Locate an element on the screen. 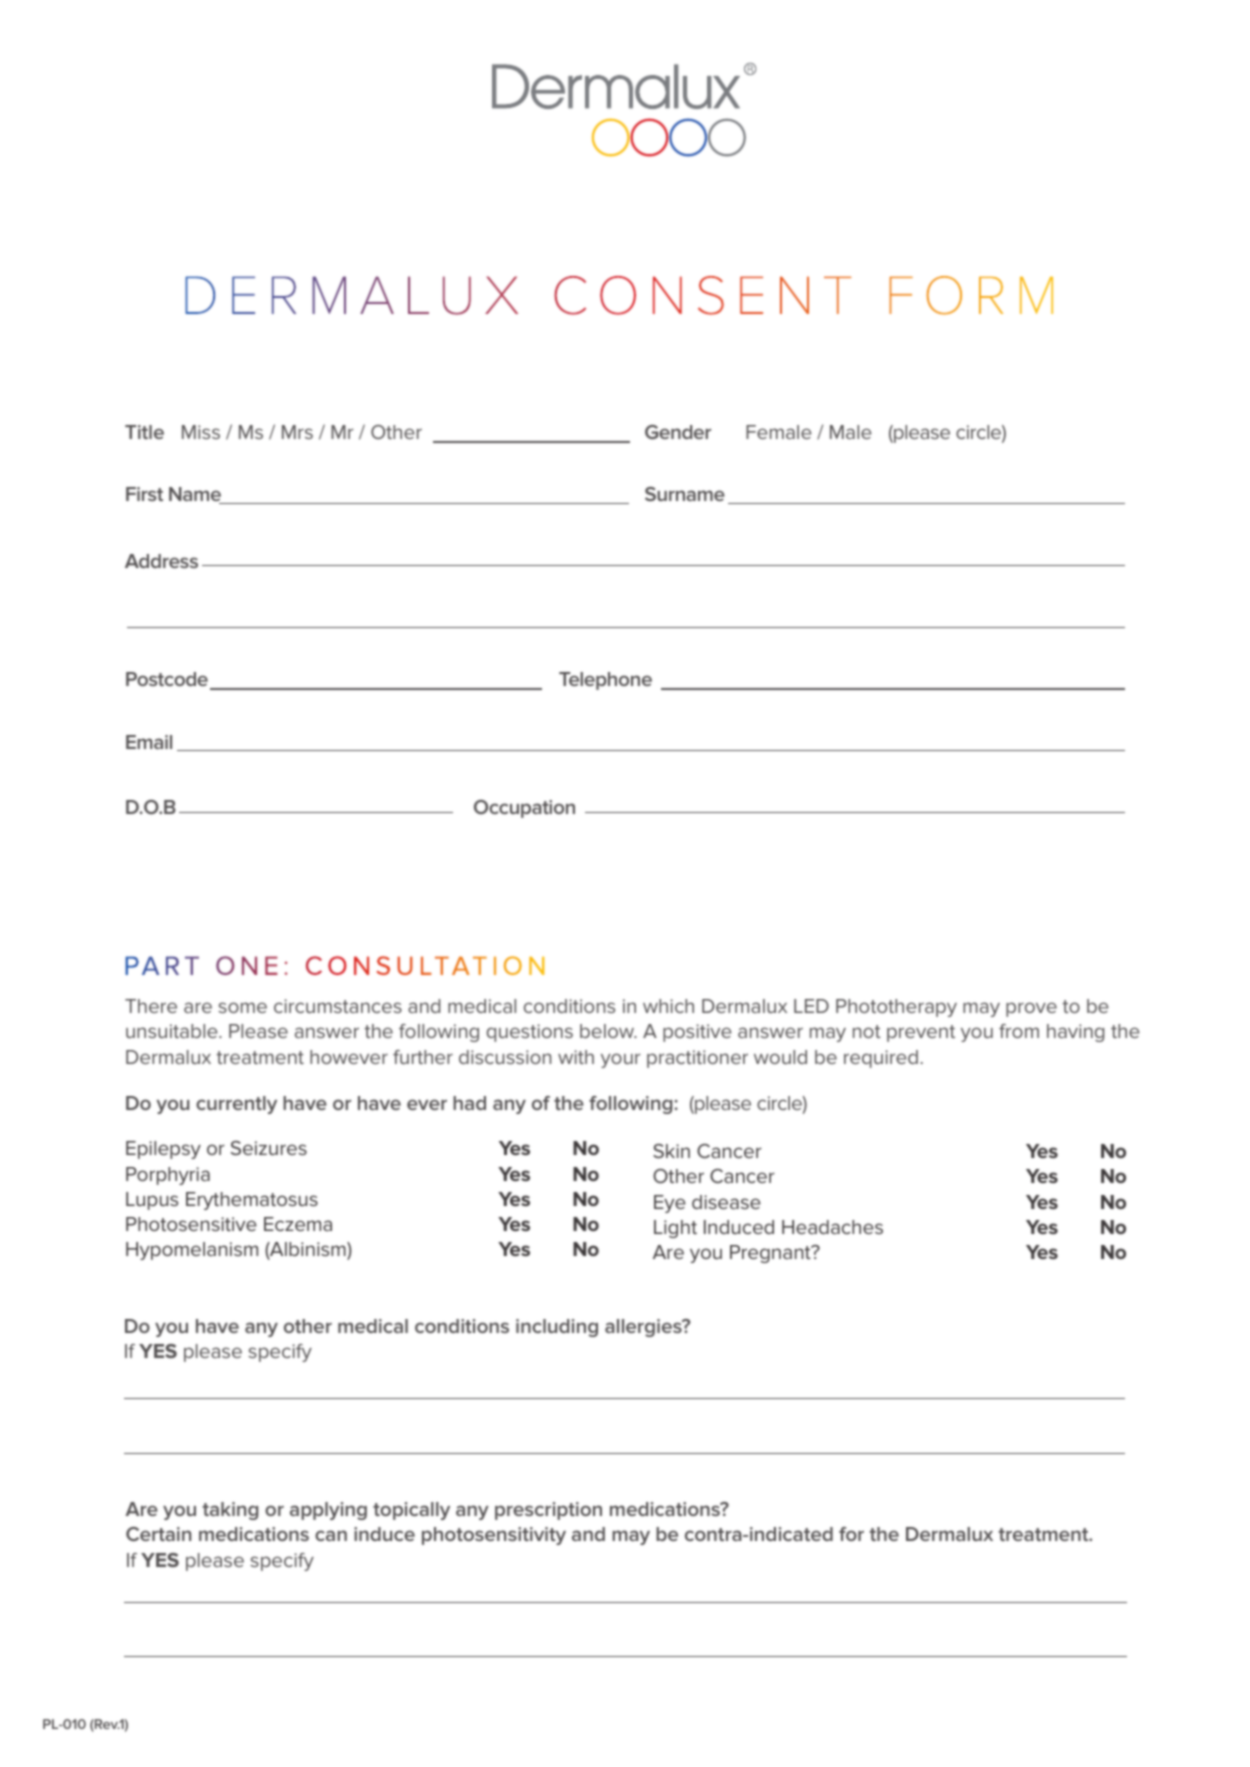  Occupation is located at coordinates (524, 809).
